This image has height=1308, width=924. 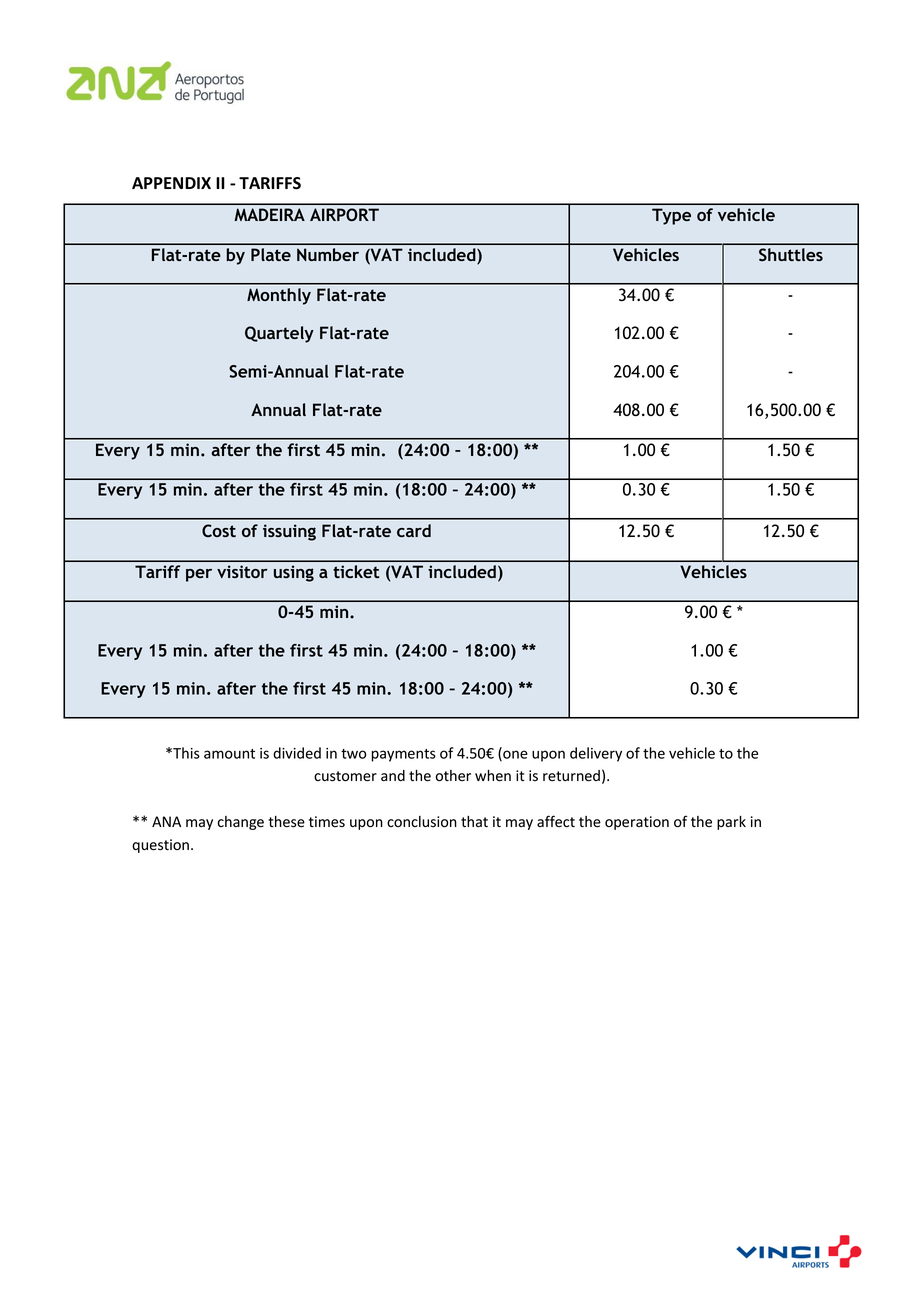 What do you see at coordinates (269, 214) in the image?
I see `MADEIRA` at bounding box center [269, 214].
